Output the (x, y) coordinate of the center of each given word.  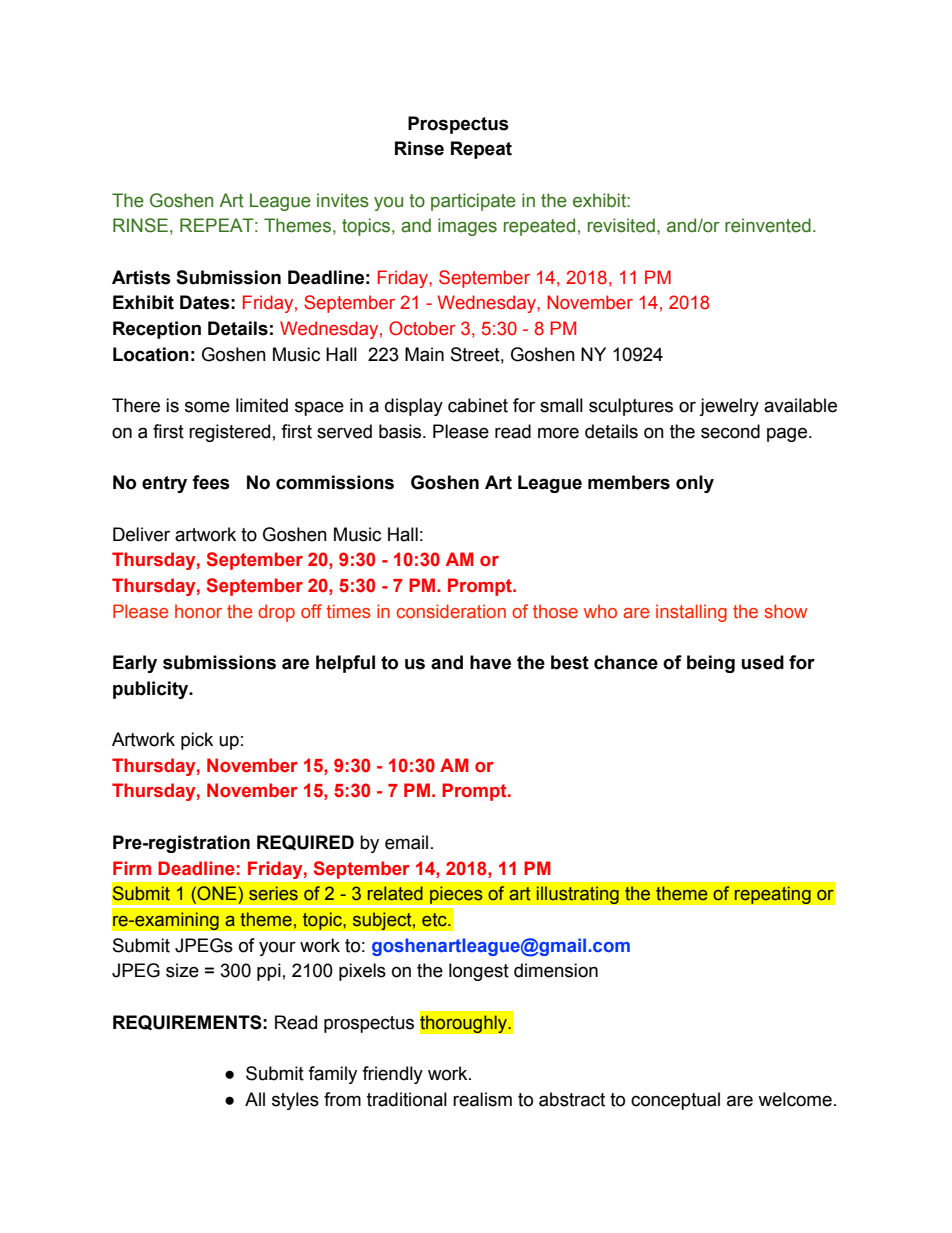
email (406, 842)
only (695, 484)
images (467, 227)
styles (295, 1101)
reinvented (768, 225)
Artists (141, 277)
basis (401, 431)
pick (197, 741)
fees (211, 482)
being (711, 664)
